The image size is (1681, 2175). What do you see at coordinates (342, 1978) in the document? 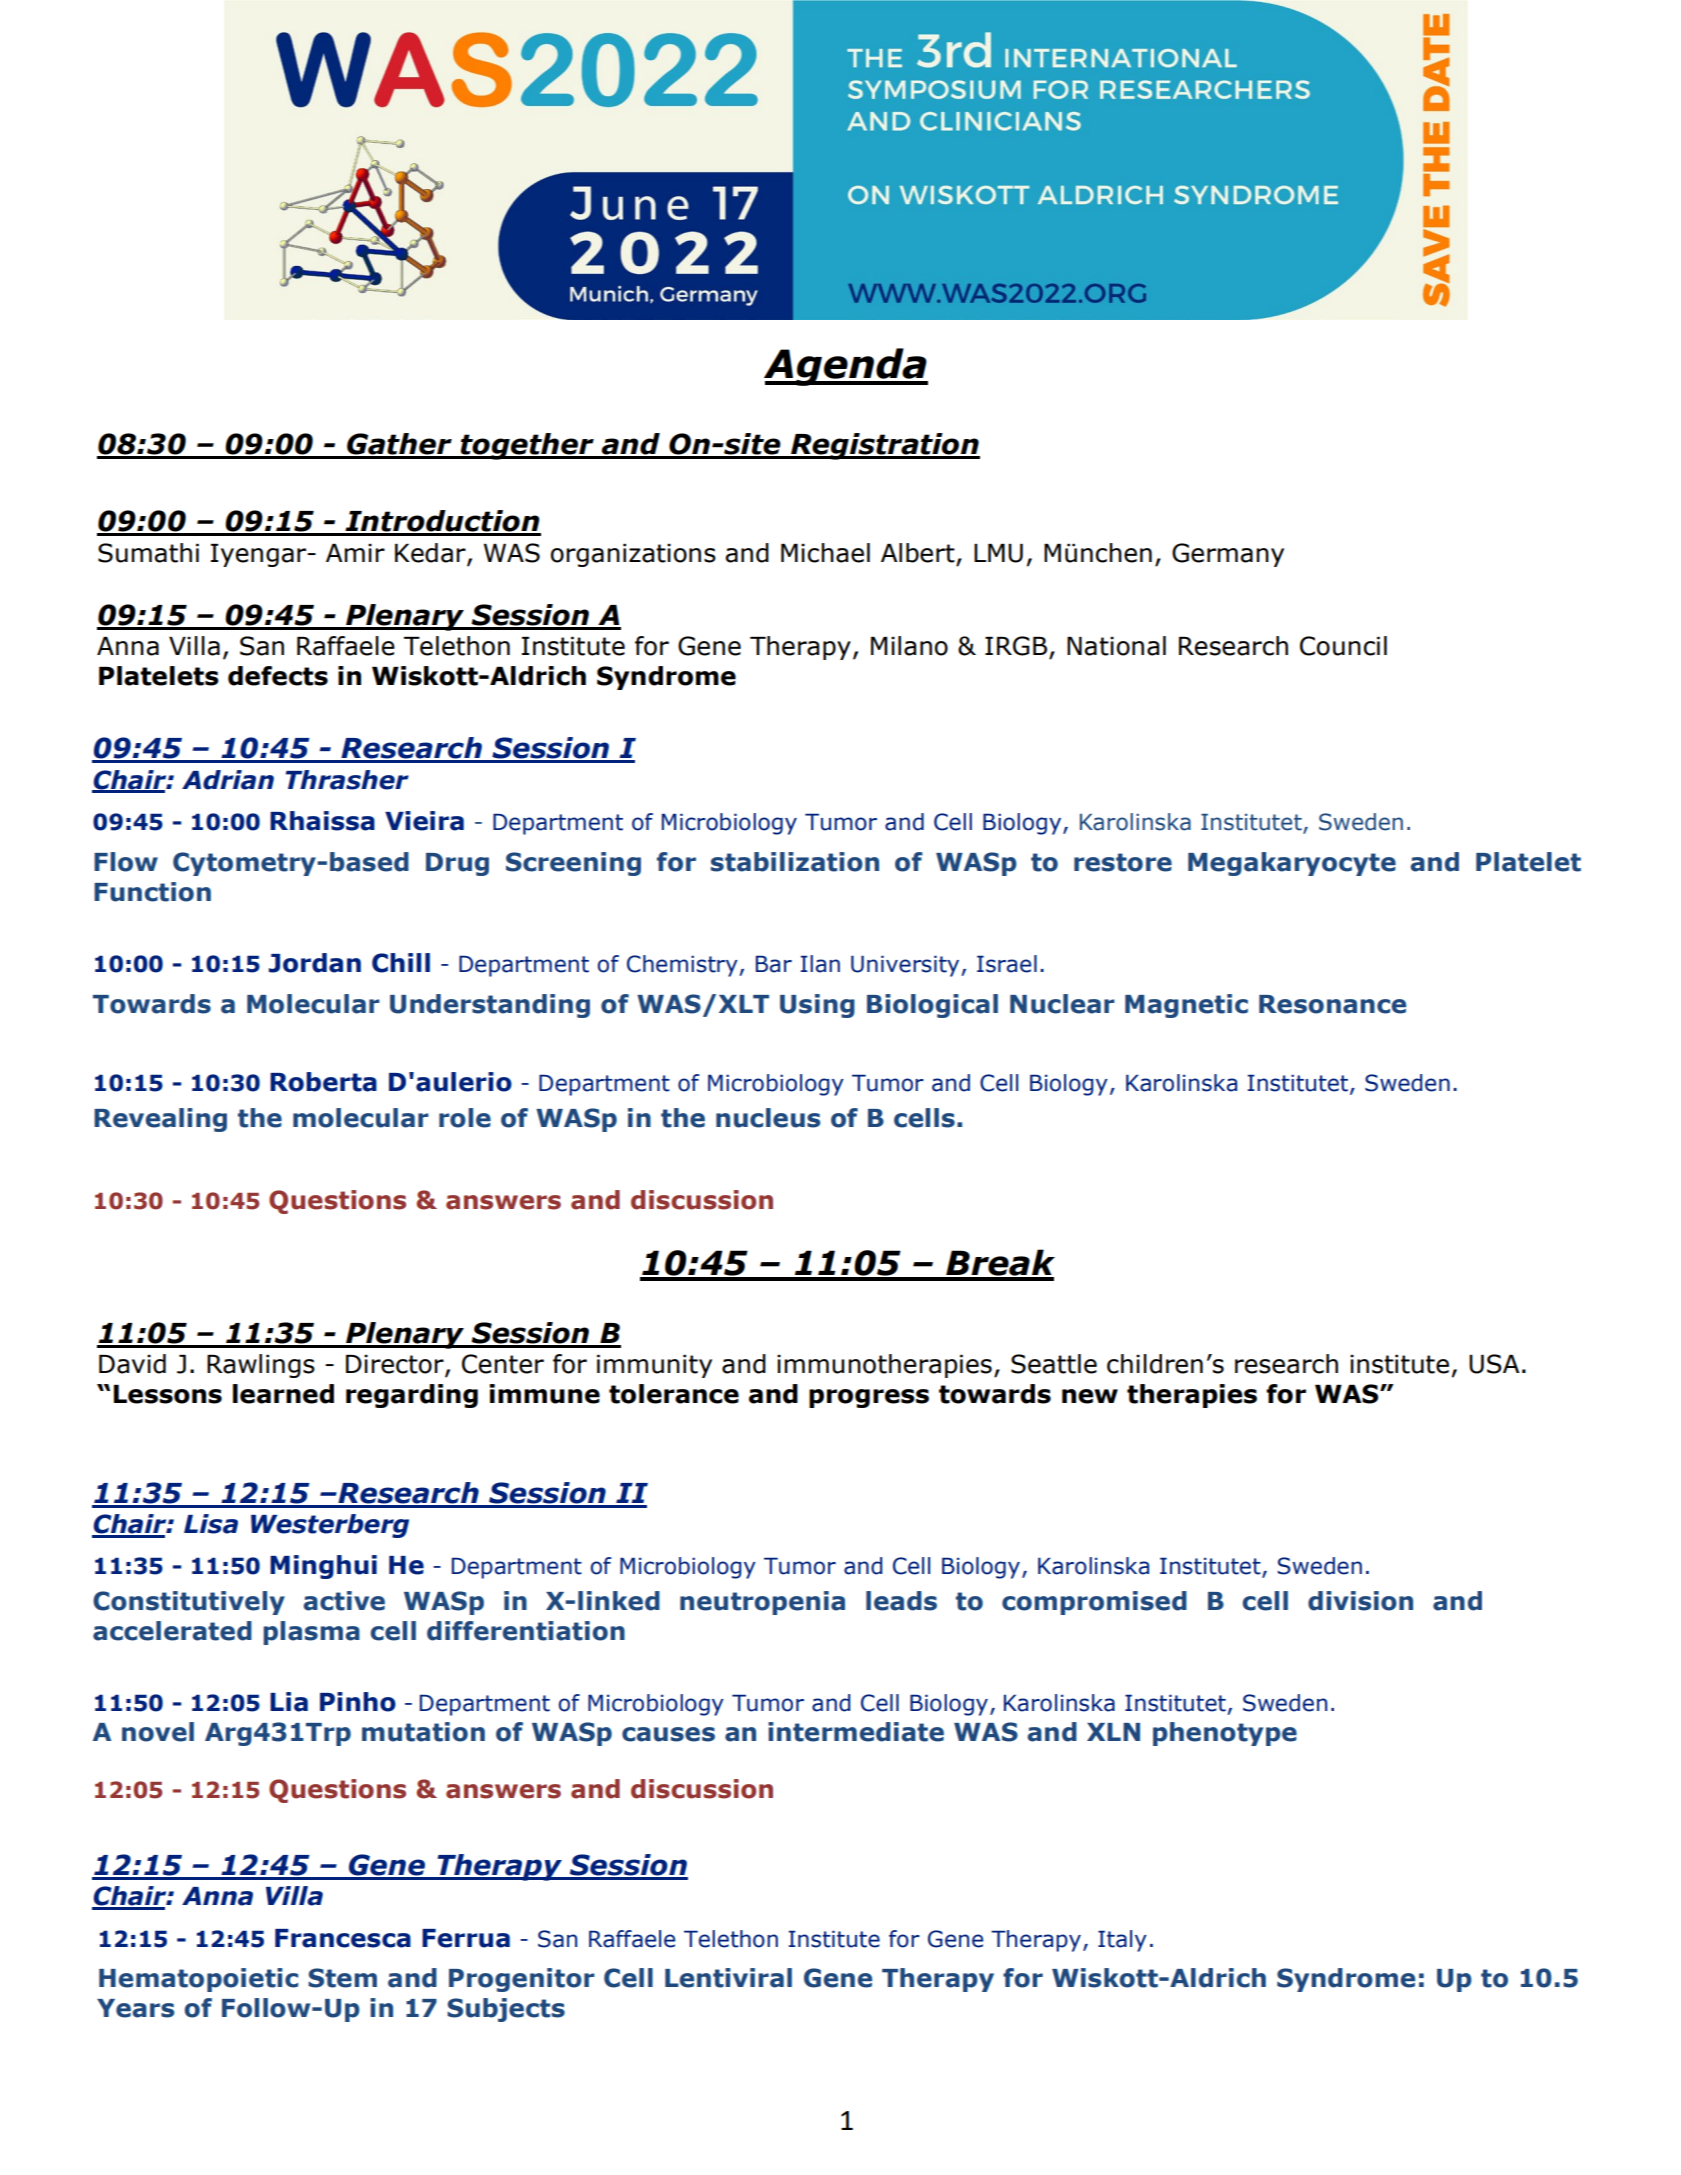
I see `Stem` at bounding box center [342, 1978].
